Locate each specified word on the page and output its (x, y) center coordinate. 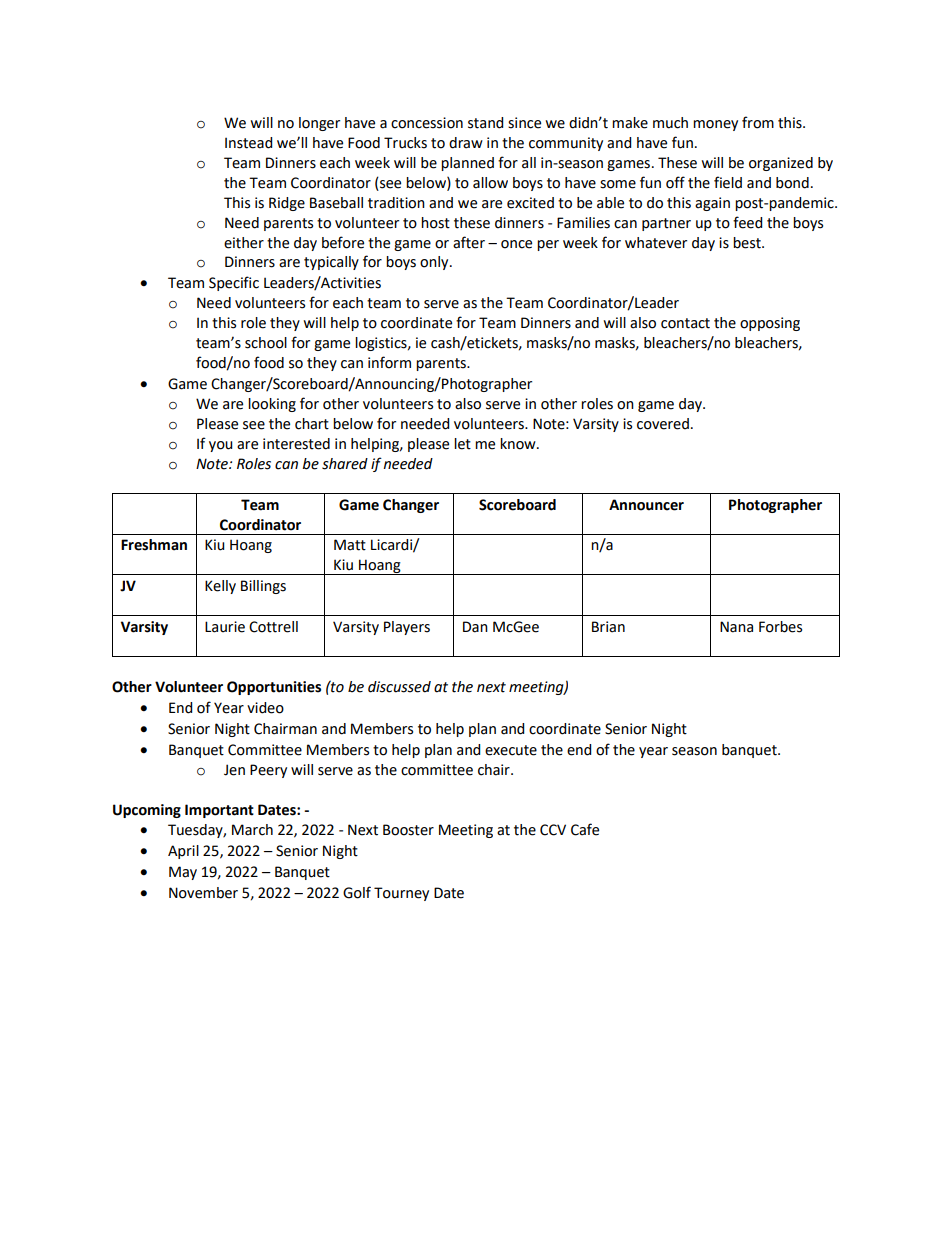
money (715, 125)
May (183, 873)
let (462, 444)
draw (466, 143)
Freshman (154, 545)
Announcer (646, 505)
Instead (248, 143)
